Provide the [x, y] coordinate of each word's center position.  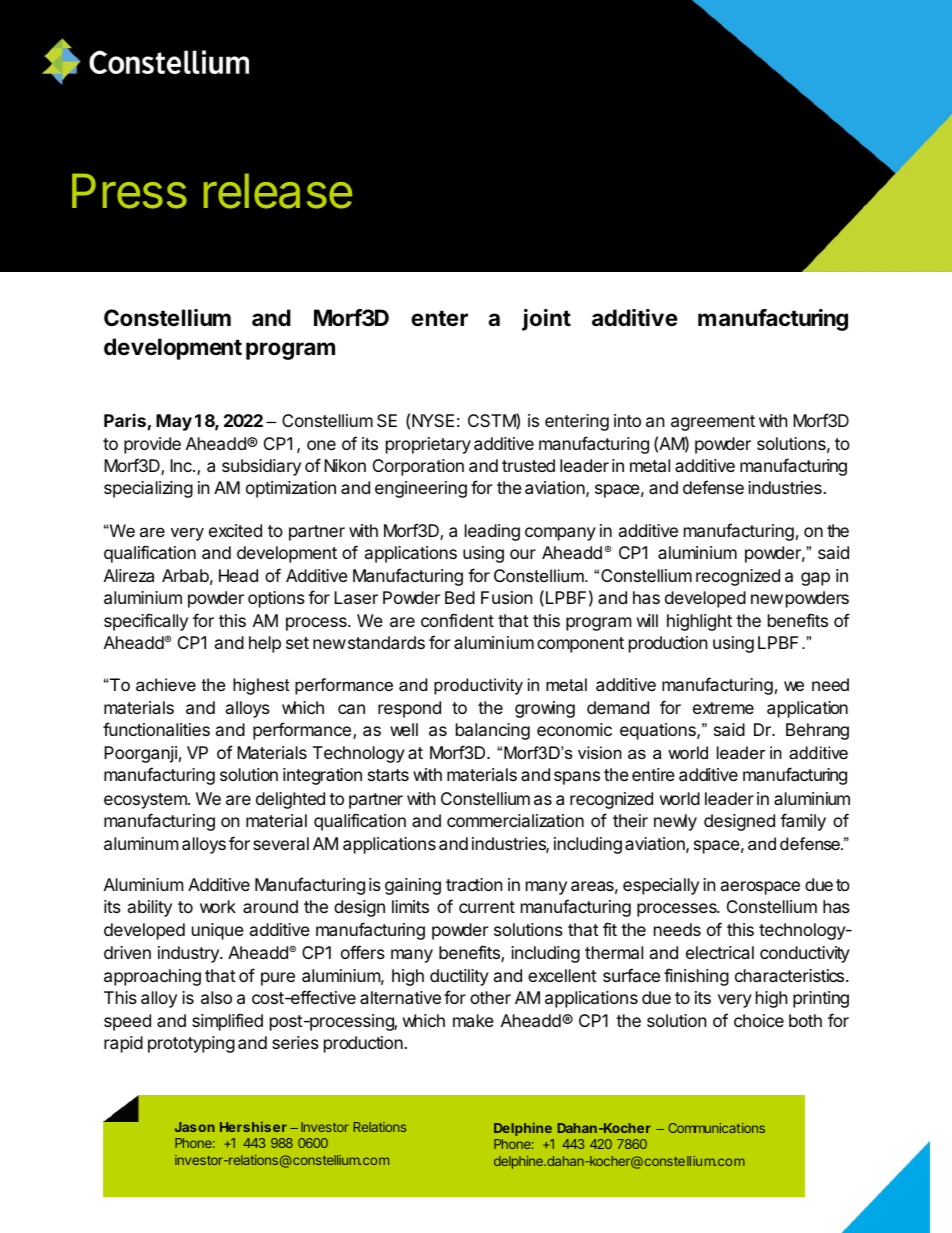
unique [218, 931]
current [487, 907]
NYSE [433, 420]
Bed [460, 597]
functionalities [156, 729]
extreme [723, 708]
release [278, 191]
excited [235, 530]
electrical [720, 952]
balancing [493, 731]
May [174, 422]
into [627, 420]
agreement [713, 423]
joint [546, 320]
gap [815, 579]
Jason [195, 1127]
